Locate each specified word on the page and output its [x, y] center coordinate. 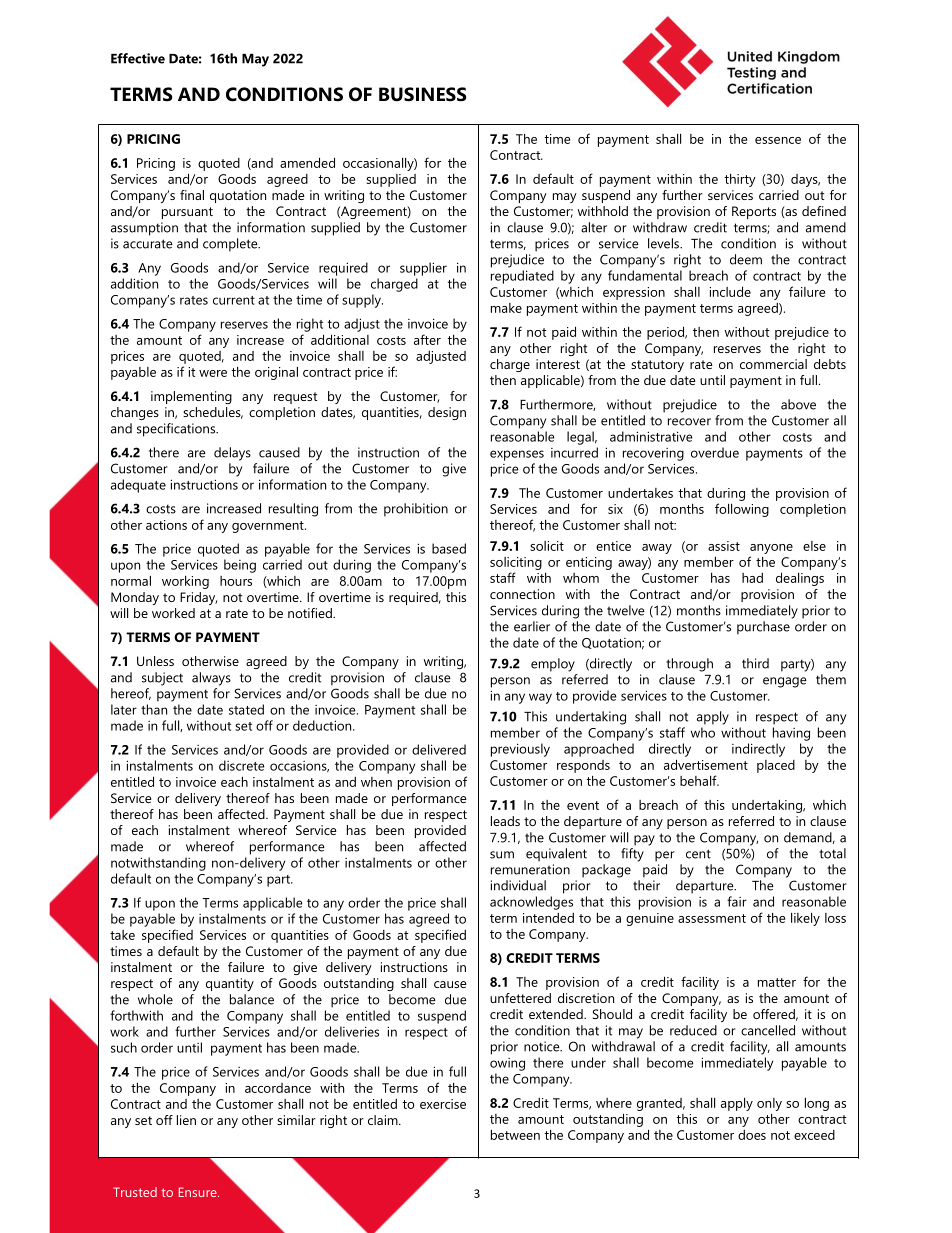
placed [776, 766]
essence [778, 140]
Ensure [199, 1192]
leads [505, 821]
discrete [241, 765]
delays [232, 454]
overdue [715, 452]
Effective [138, 58]
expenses [517, 455]
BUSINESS [423, 94]
